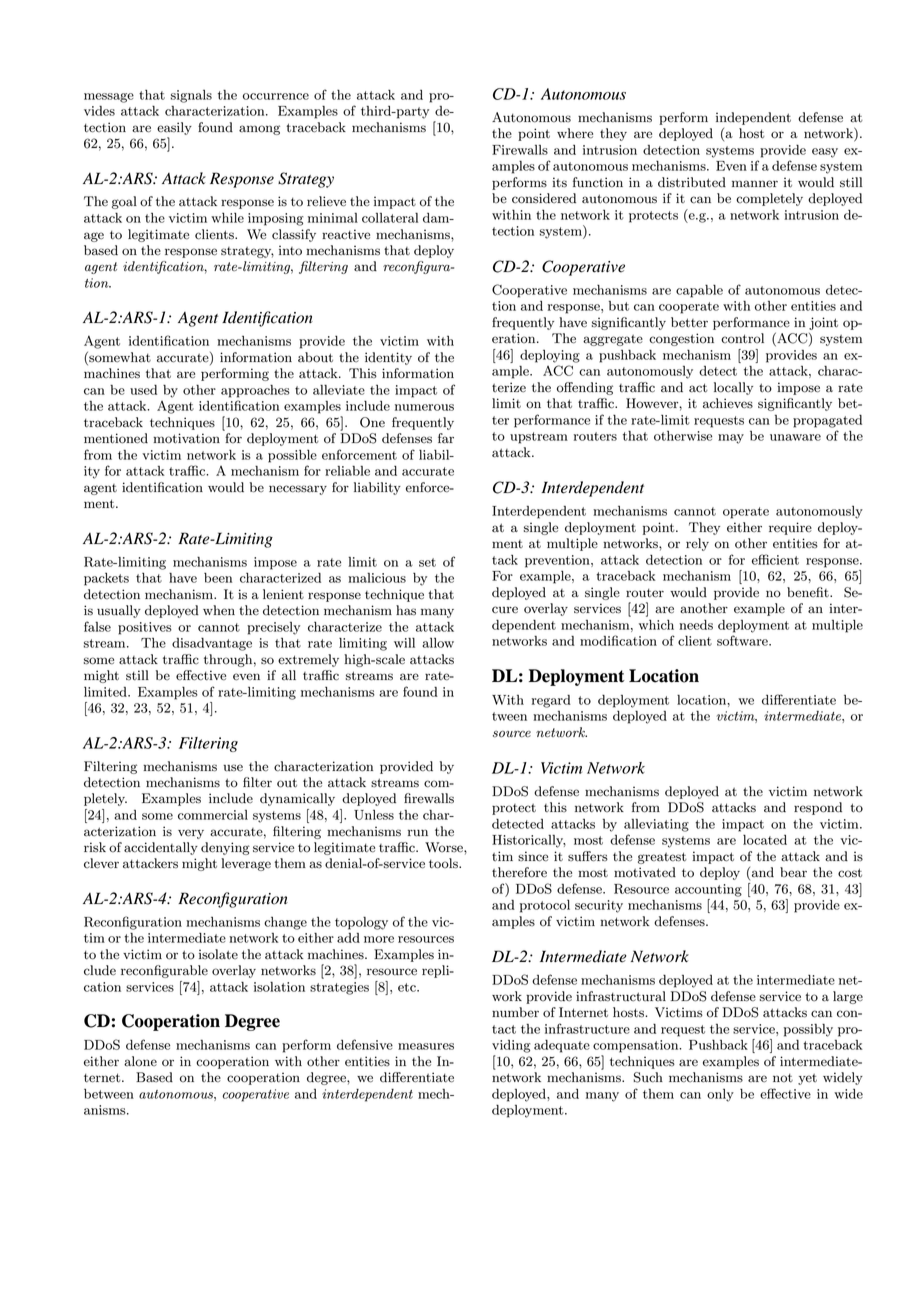 This image has width=924, height=1308. I want to click on easy, so click(825, 153).
